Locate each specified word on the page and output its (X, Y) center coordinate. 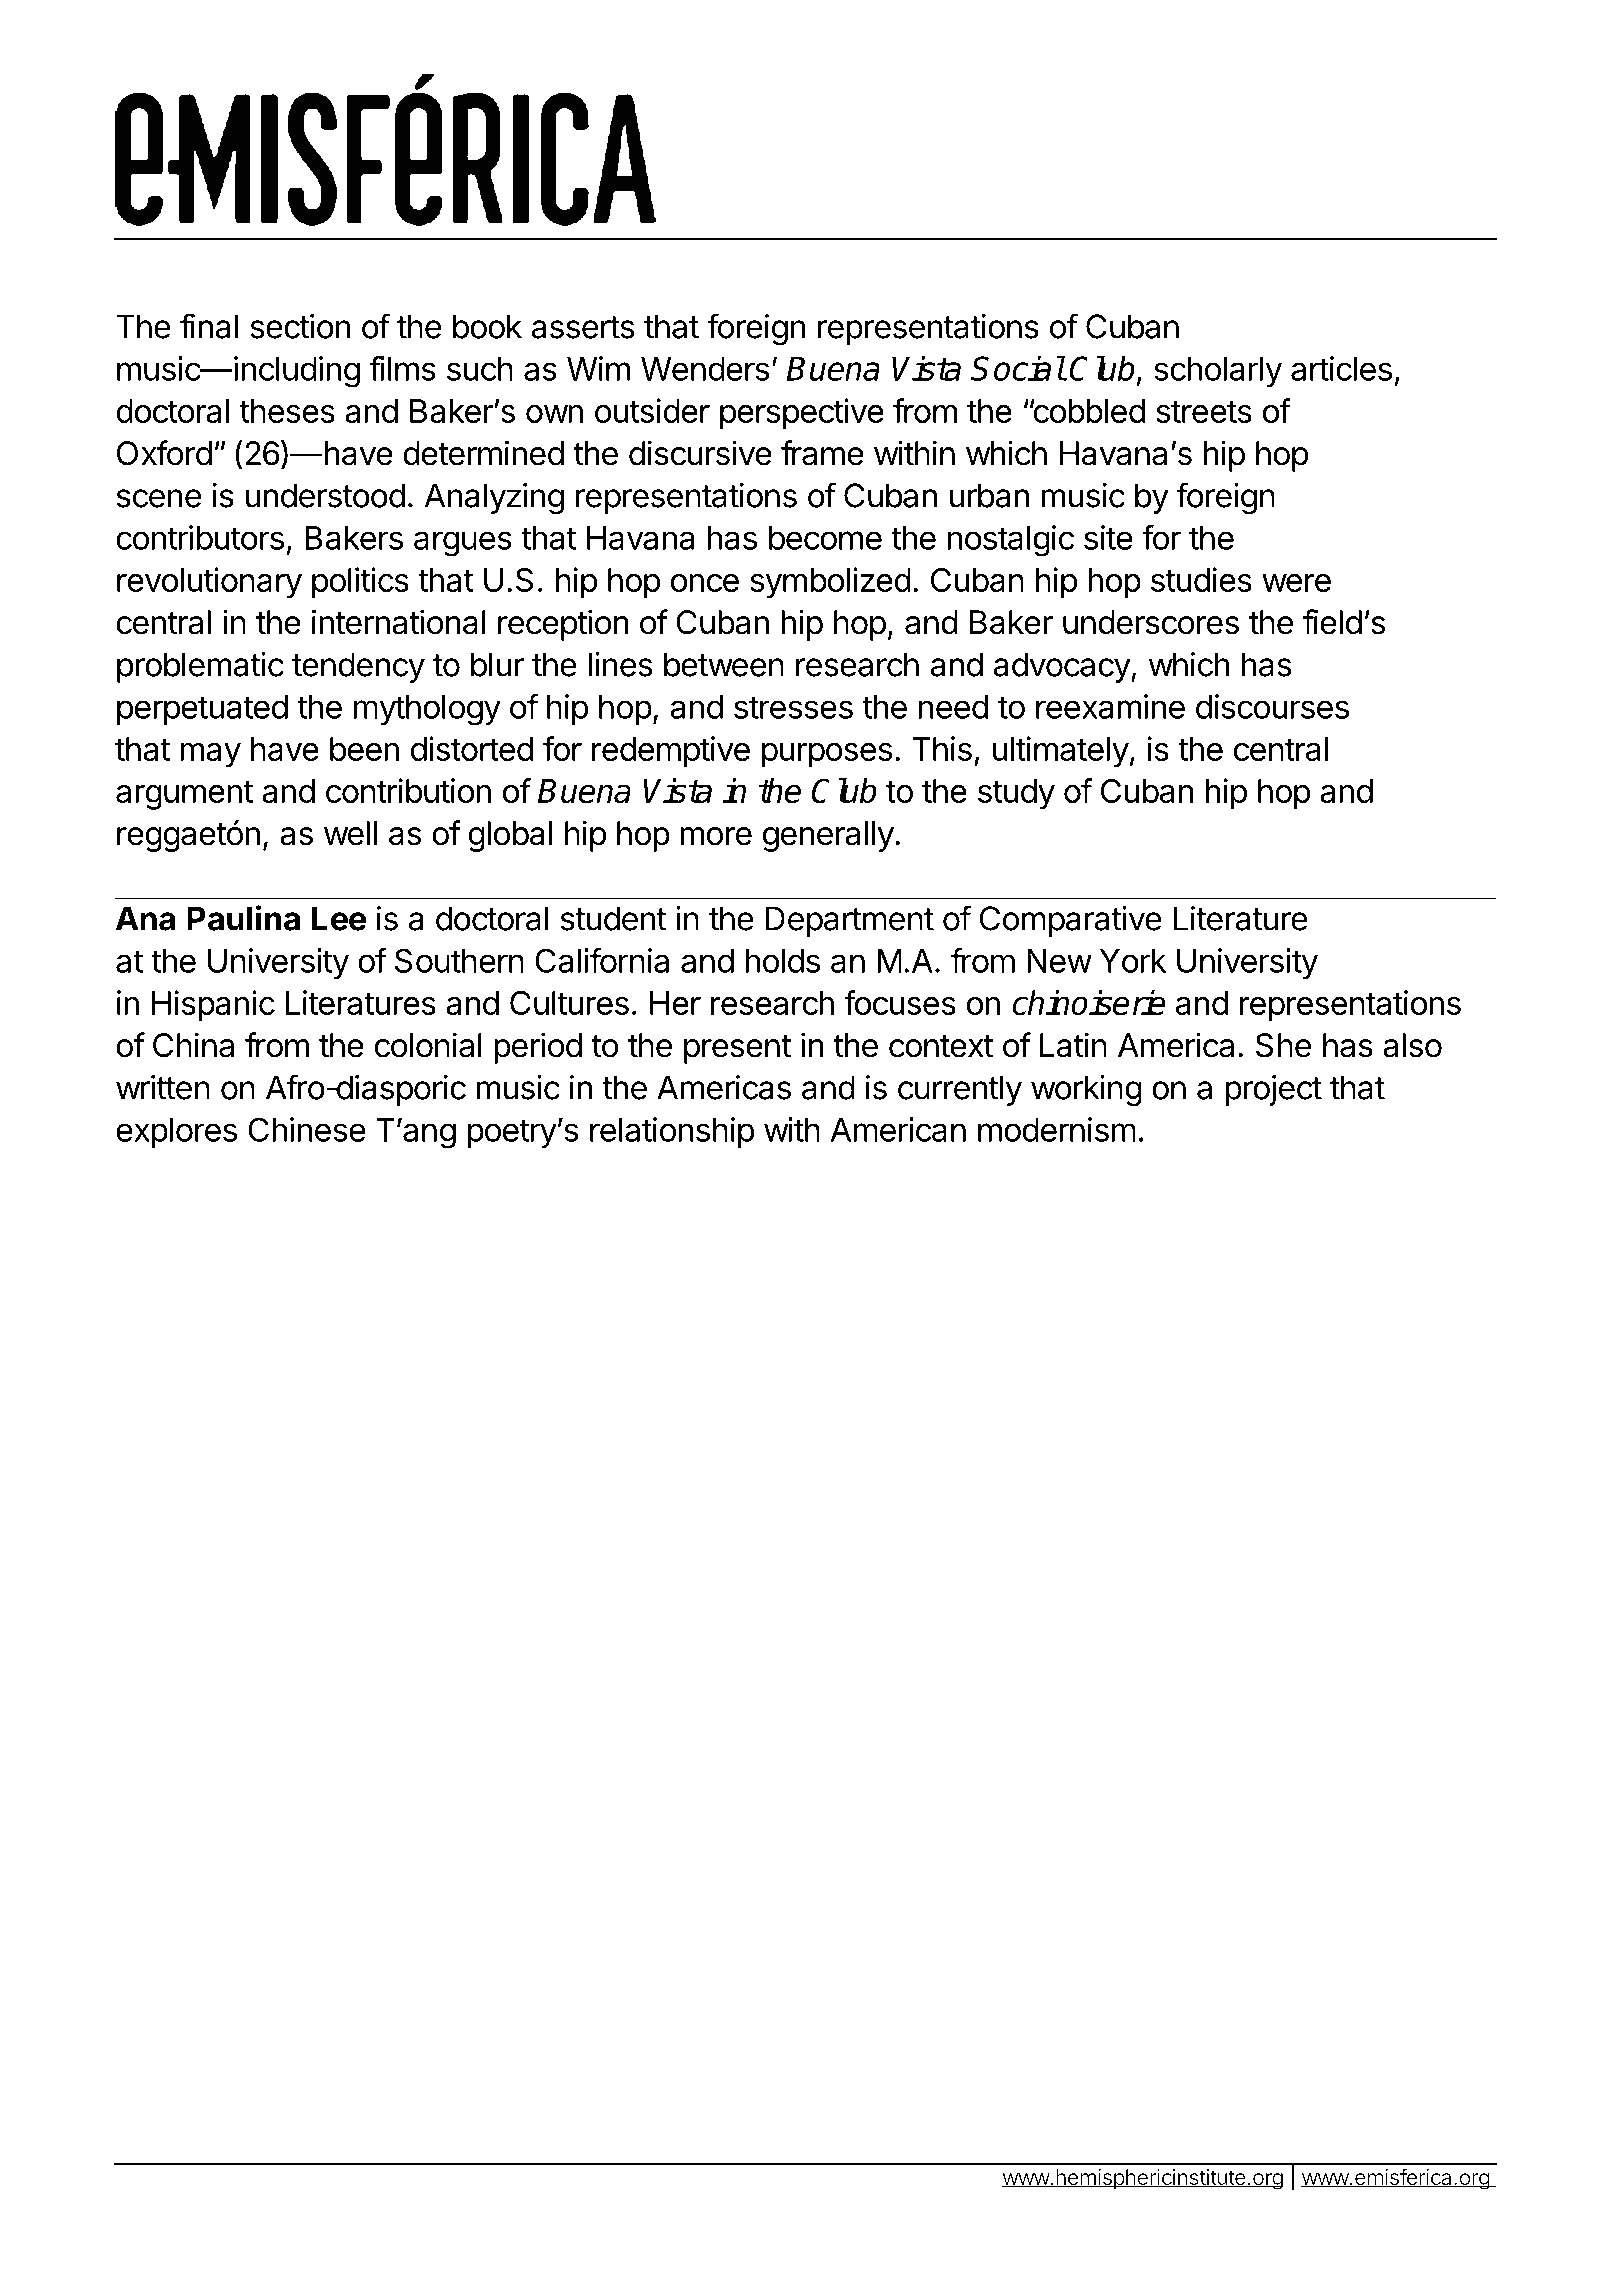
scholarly (1218, 372)
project (1273, 1090)
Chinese (307, 1129)
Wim (598, 368)
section (300, 326)
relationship (672, 1132)
